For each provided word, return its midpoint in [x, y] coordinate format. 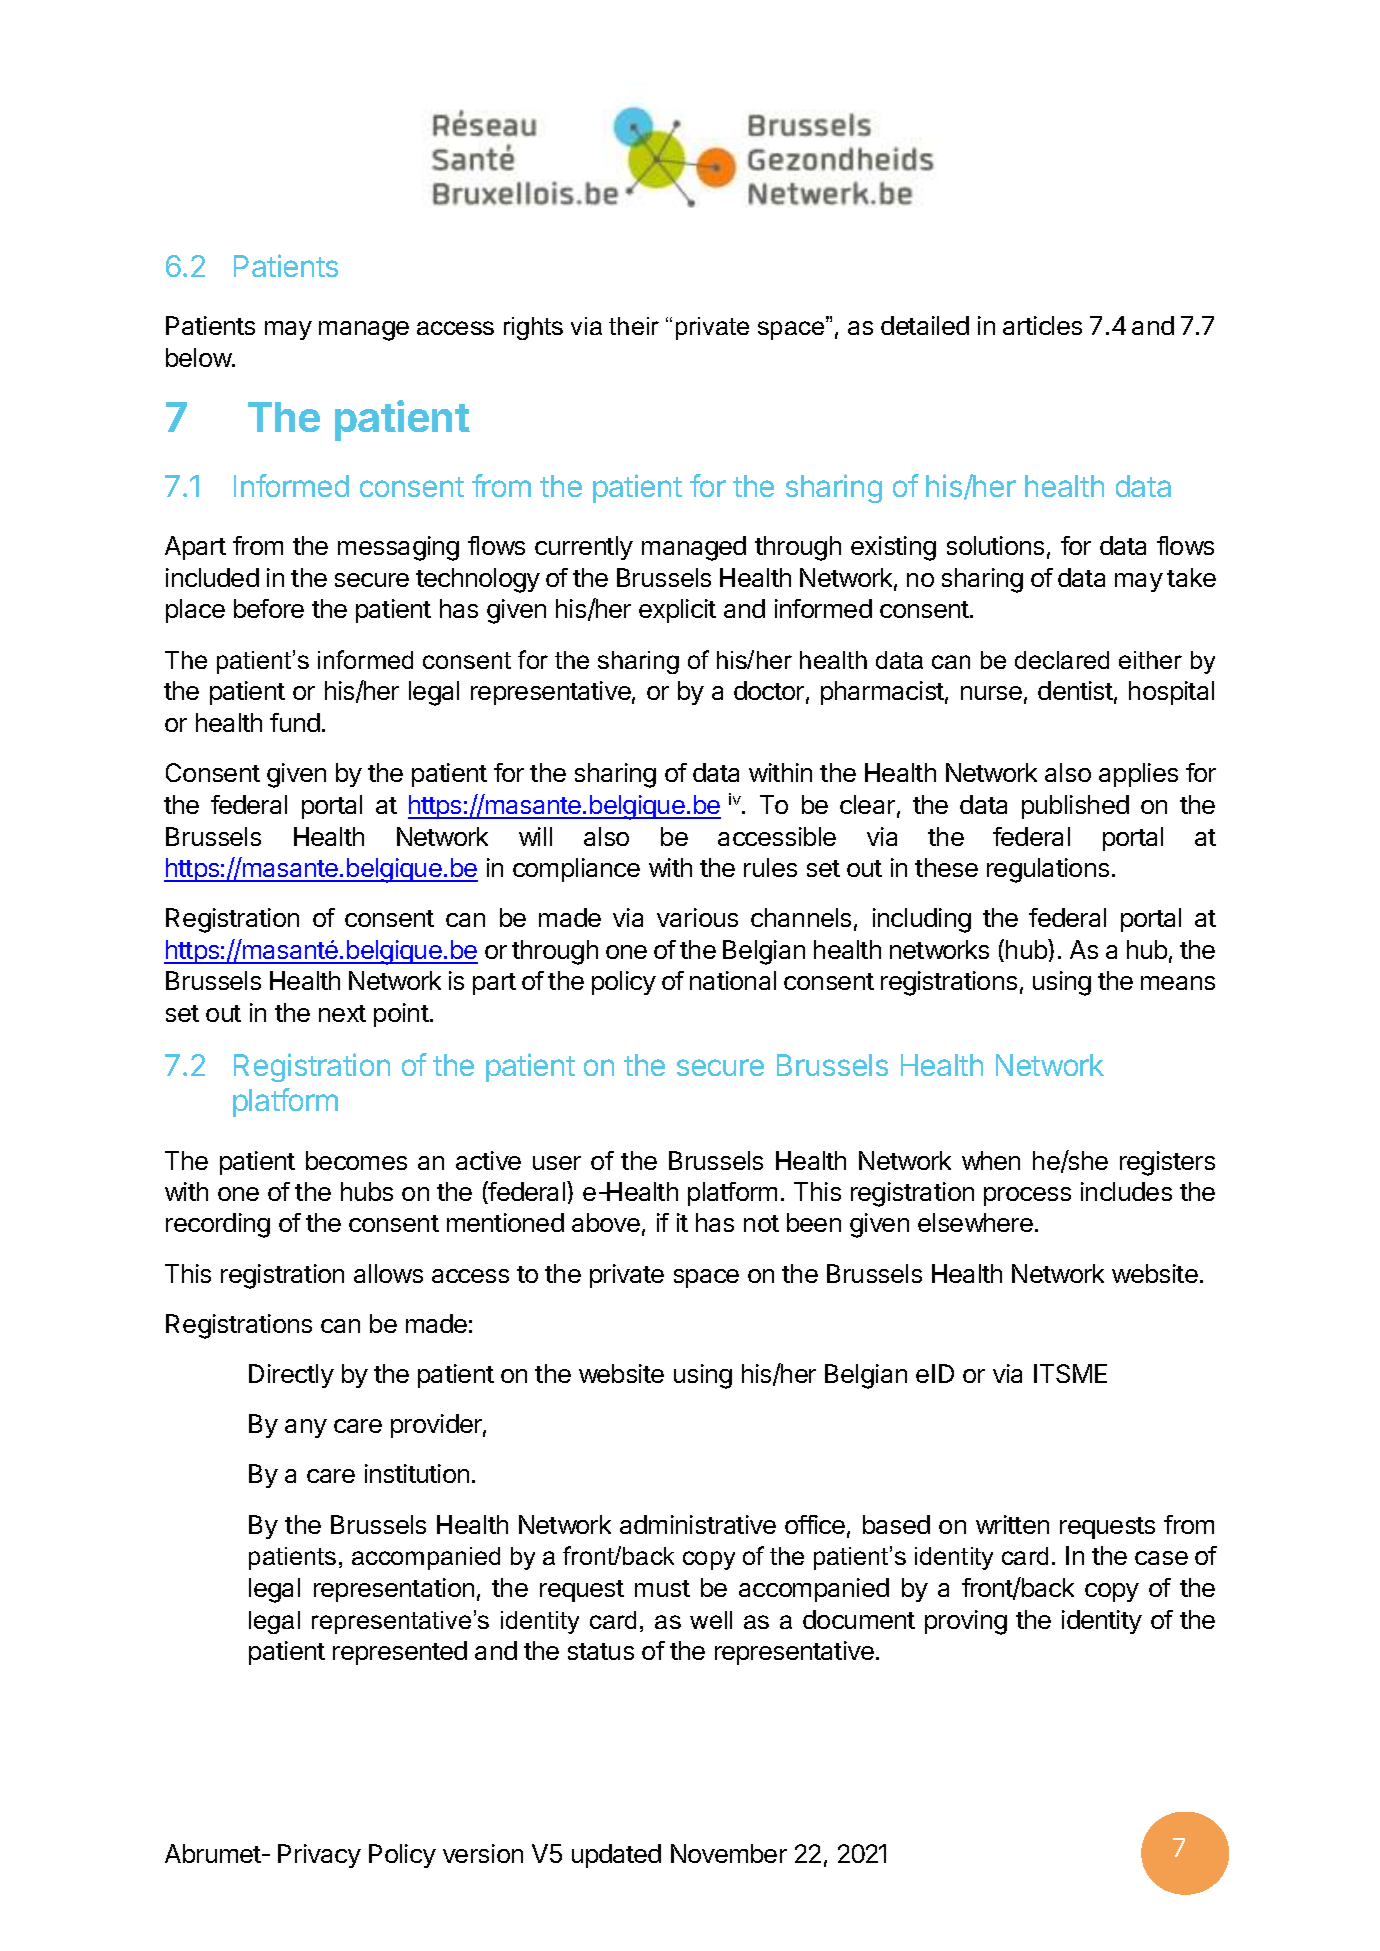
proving [966, 1622]
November [729, 1853]
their [634, 326]
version [483, 1853]
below [199, 357]
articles [1042, 325]
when [991, 1160]
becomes [356, 1160]
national [733, 980]
